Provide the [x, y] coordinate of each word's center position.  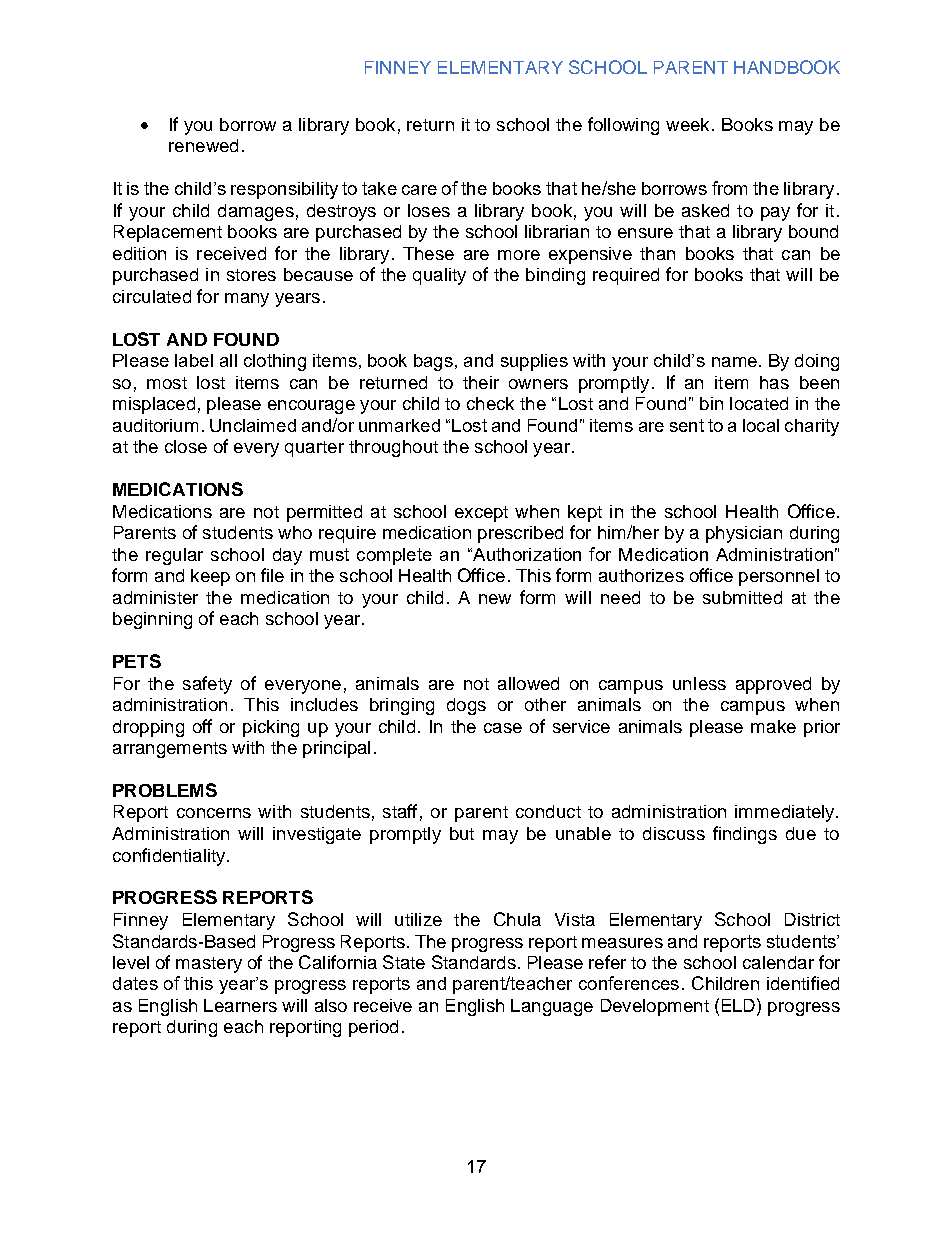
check [490, 403]
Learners [240, 1005]
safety [207, 685]
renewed [203, 145]
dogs [466, 706]
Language [552, 1007]
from [729, 188]
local [761, 425]
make [773, 726]
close [186, 446]
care [419, 190]
